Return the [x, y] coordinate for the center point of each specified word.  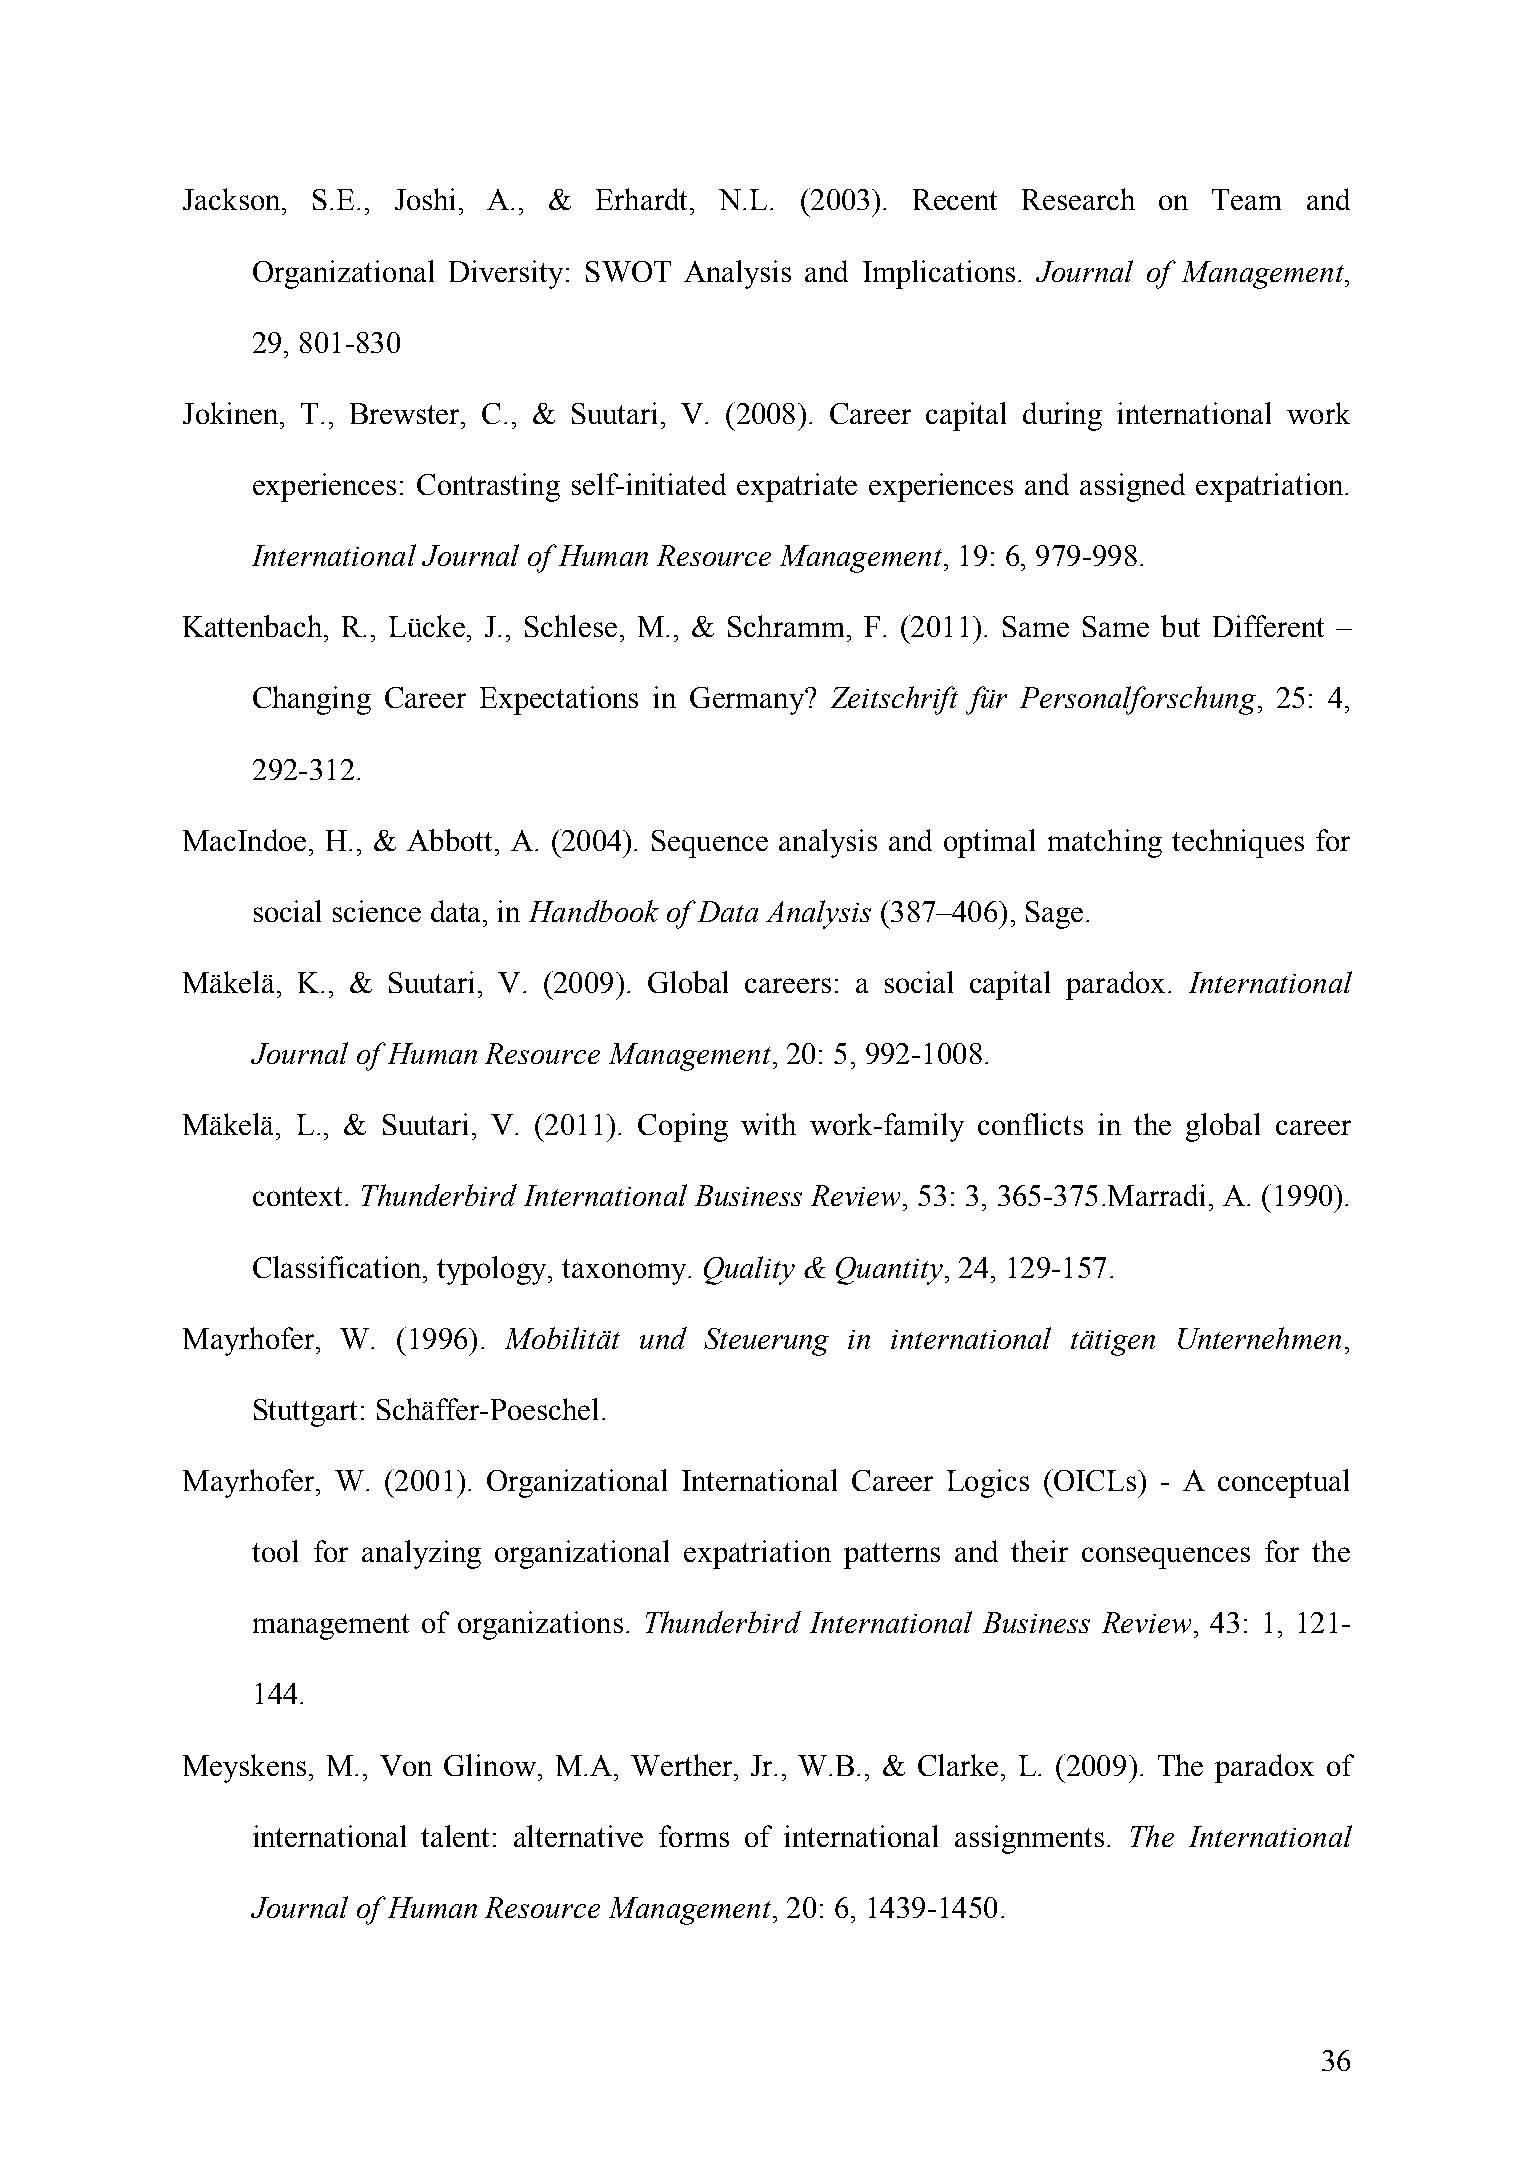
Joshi [425, 199]
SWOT [628, 271]
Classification [338, 1267]
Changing [312, 700]
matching [1105, 843]
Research [1078, 199]
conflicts [1030, 1124]
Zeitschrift [894, 700]
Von [406, 1765]
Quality [749, 1270]
